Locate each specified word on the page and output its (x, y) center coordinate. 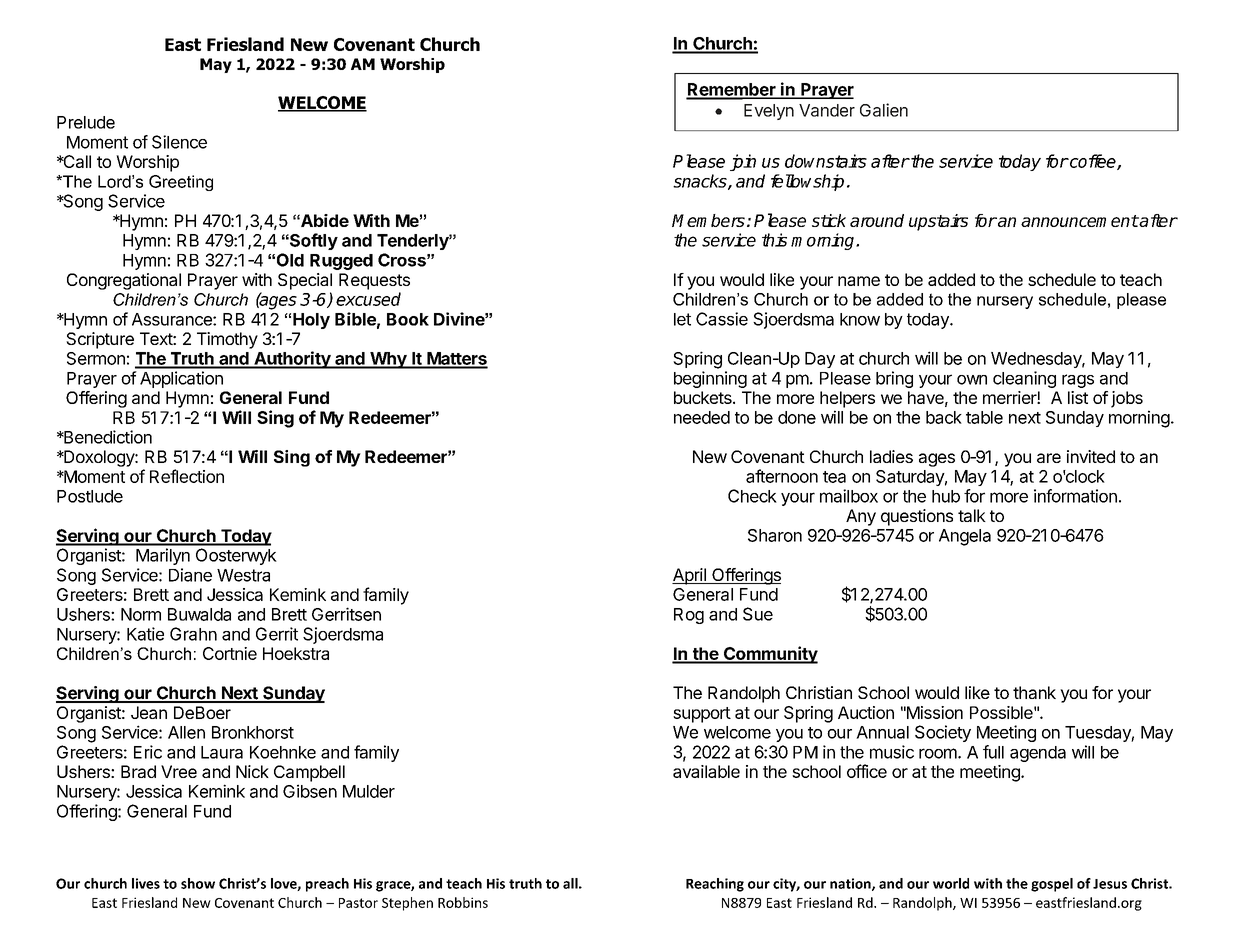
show (198, 883)
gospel (1052, 885)
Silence (179, 142)
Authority (292, 360)
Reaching (715, 885)
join (743, 162)
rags (1078, 381)
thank (1034, 692)
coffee (1093, 162)
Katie (145, 634)
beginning (710, 379)
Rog (689, 616)
